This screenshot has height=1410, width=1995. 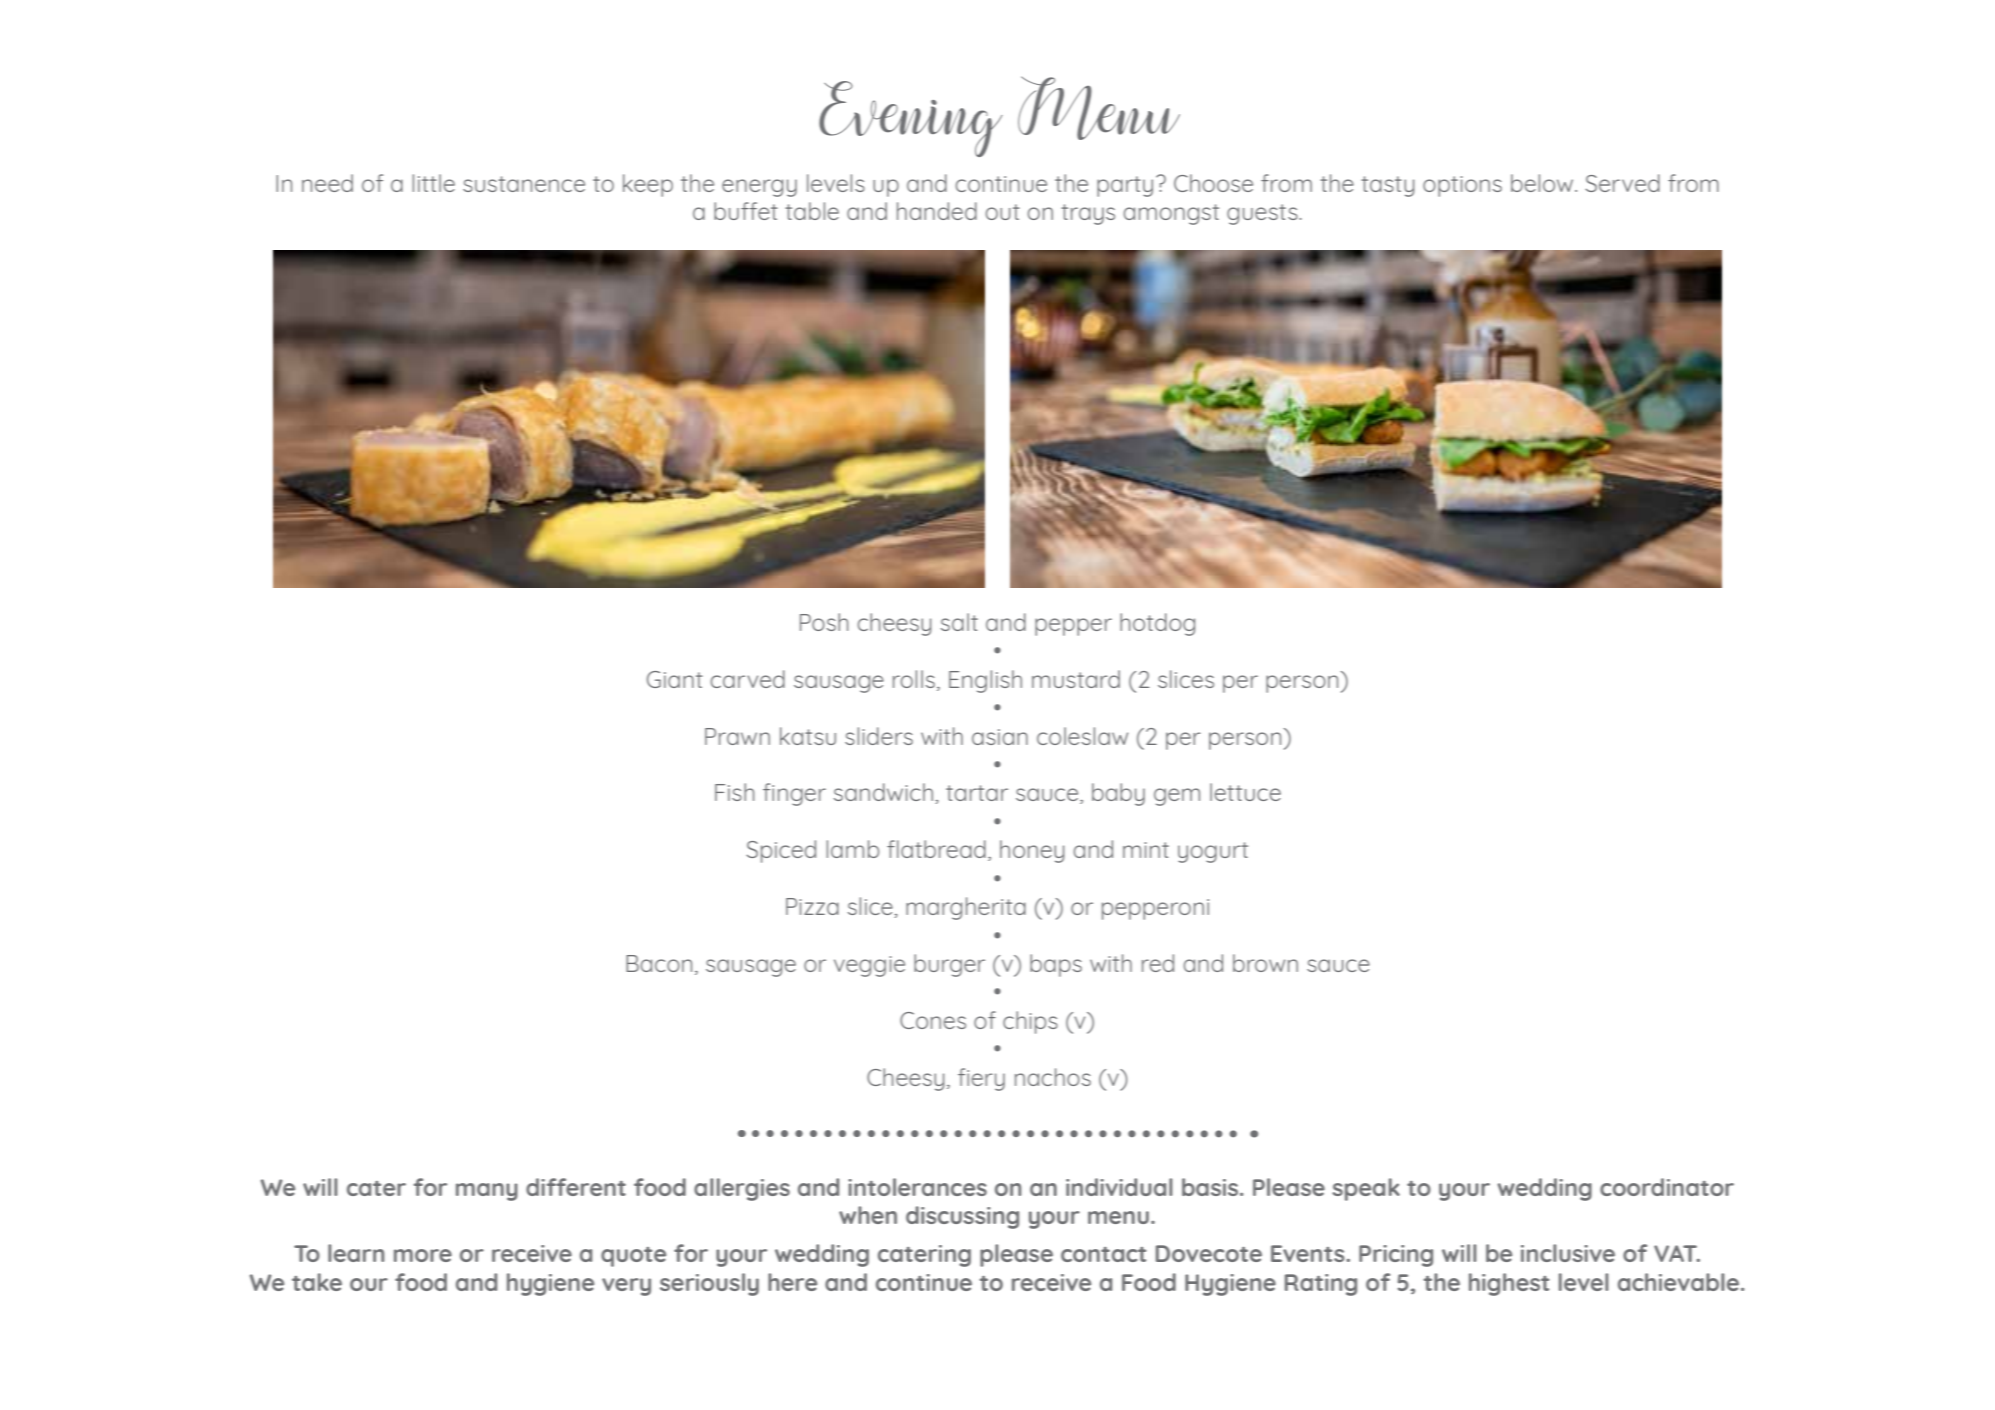 What do you see at coordinates (911, 119) in the screenshot?
I see `Evening` at bounding box center [911, 119].
